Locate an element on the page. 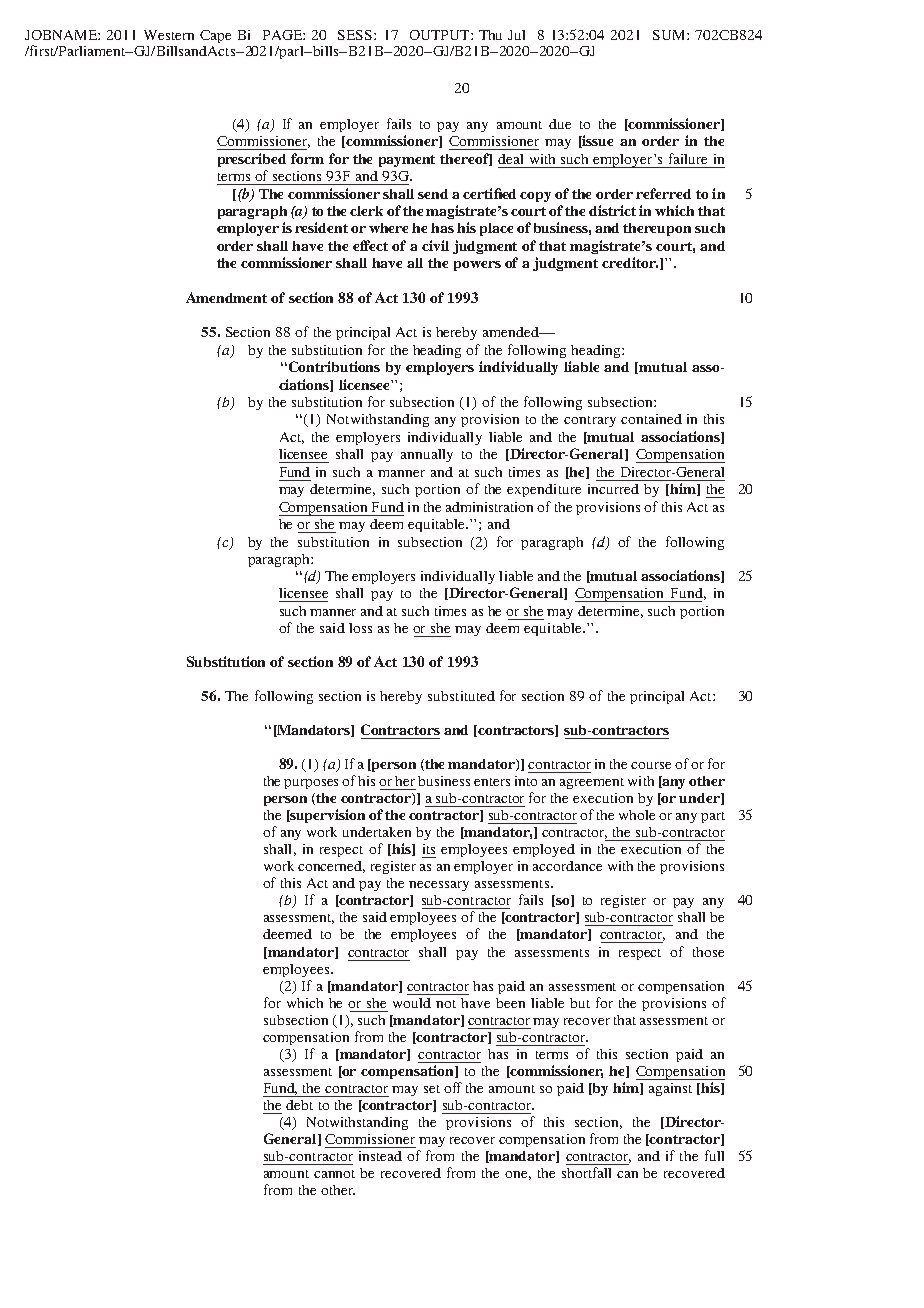 Image resolution: width=924 pixels, height=1308 pixels. Cape is located at coordinates (215, 36).
